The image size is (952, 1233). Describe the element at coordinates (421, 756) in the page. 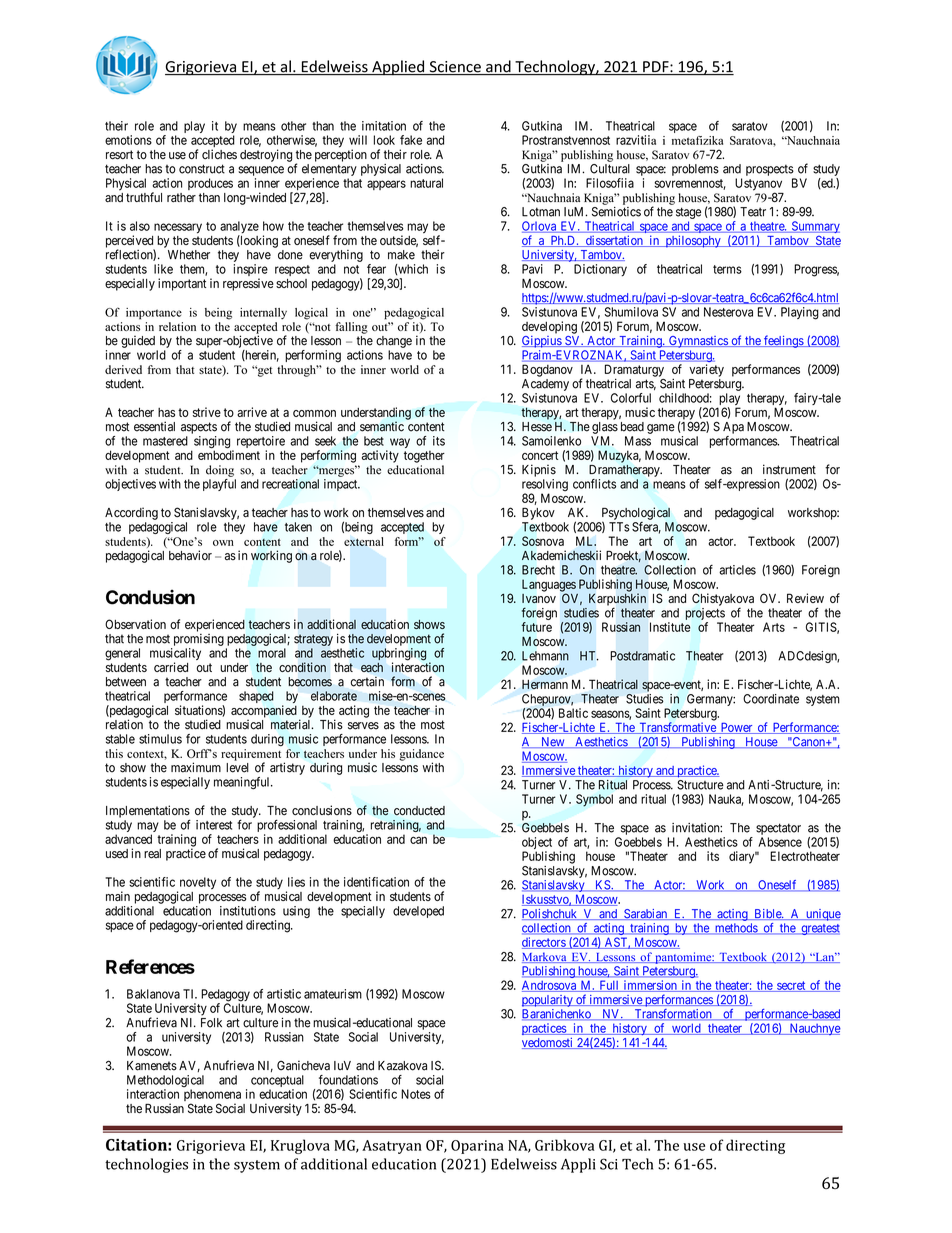

I see `guidance` at that location.
